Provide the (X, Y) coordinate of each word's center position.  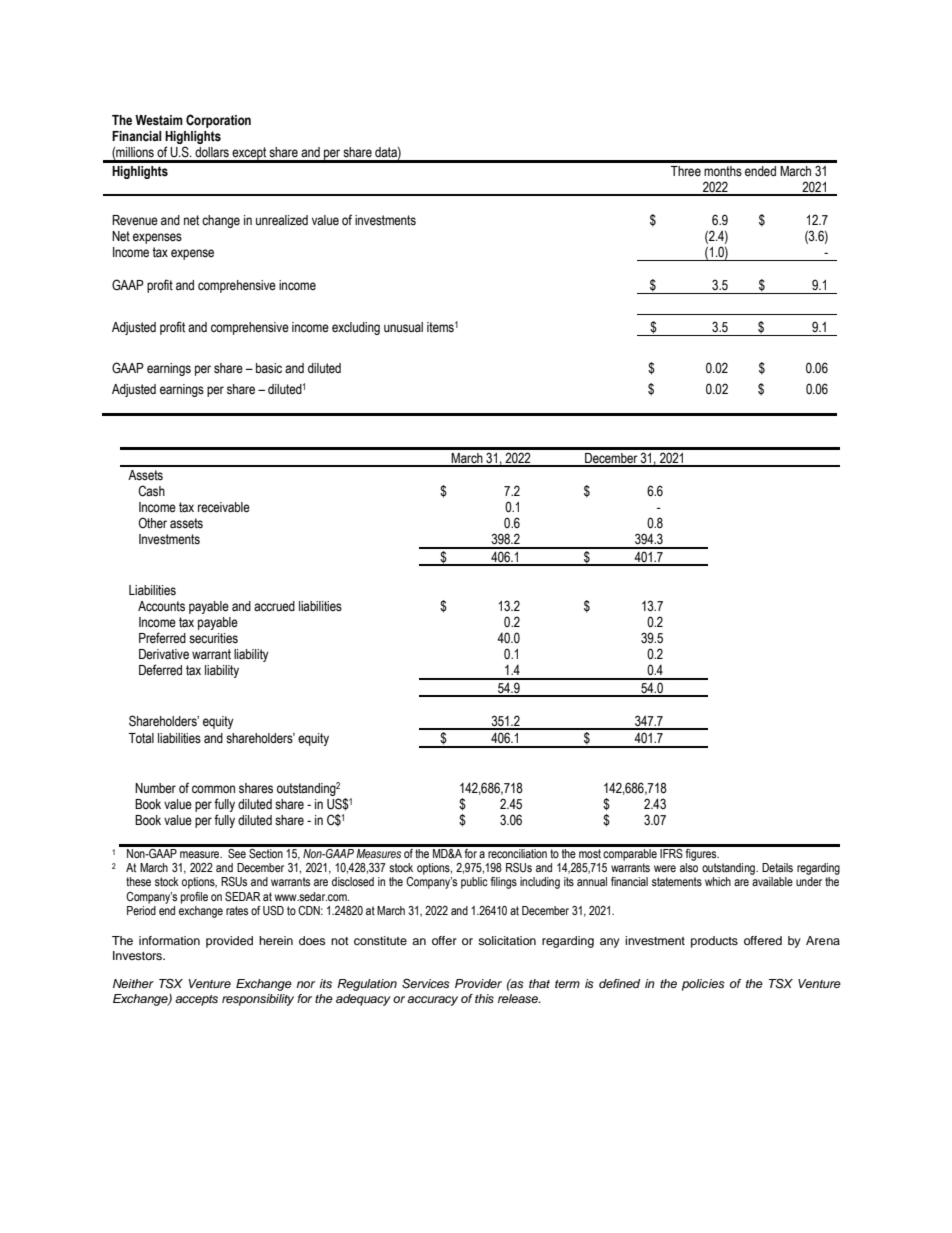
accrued (274, 606)
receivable (224, 507)
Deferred (160, 670)
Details (777, 868)
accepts (196, 1000)
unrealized (282, 220)
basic (269, 368)
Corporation (218, 121)
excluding (356, 328)
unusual (403, 327)
